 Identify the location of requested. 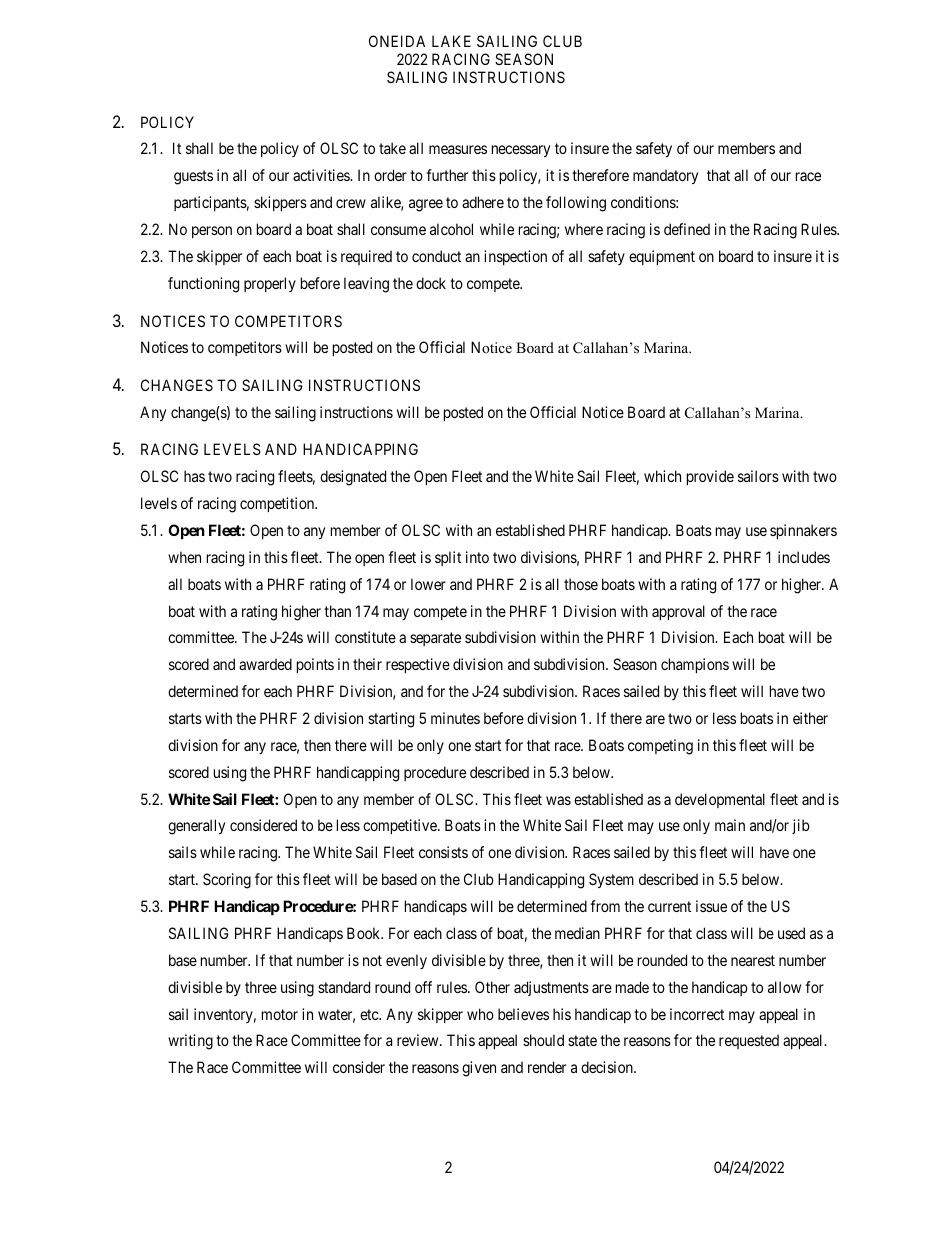
(749, 1041).
